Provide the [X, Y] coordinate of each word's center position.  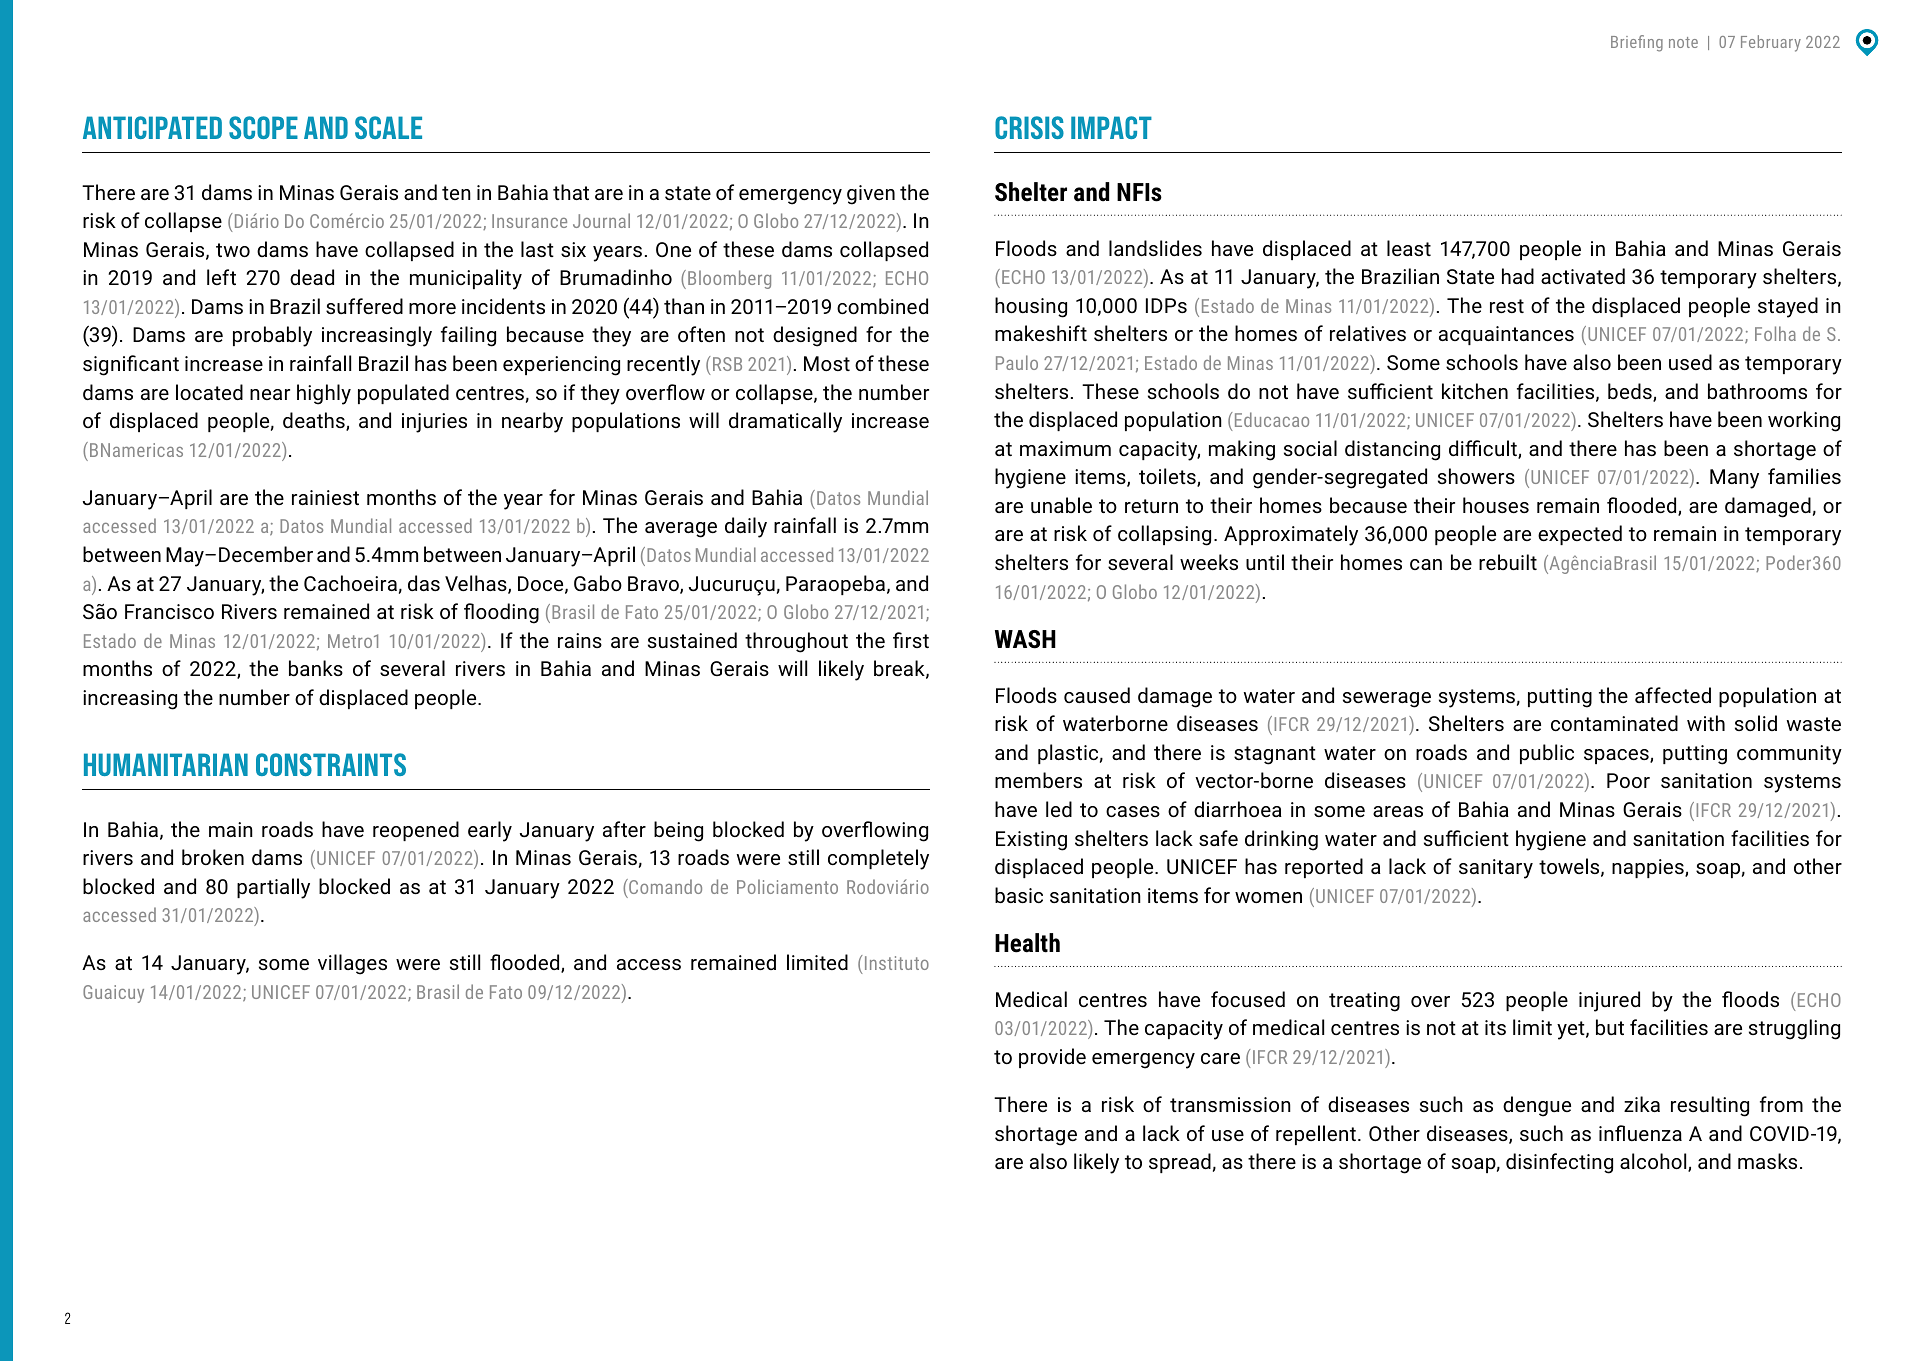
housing [1031, 307]
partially [273, 888]
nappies [1649, 868]
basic [1019, 895]
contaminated [1614, 723]
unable [1061, 505]
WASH [1025, 639]
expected [1580, 535]
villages [352, 964]
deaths [315, 421]
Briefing [1637, 43]
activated [1583, 276]
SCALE [388, 127]
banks [316, 668]
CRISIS [1029, 127]
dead [312, 277]
